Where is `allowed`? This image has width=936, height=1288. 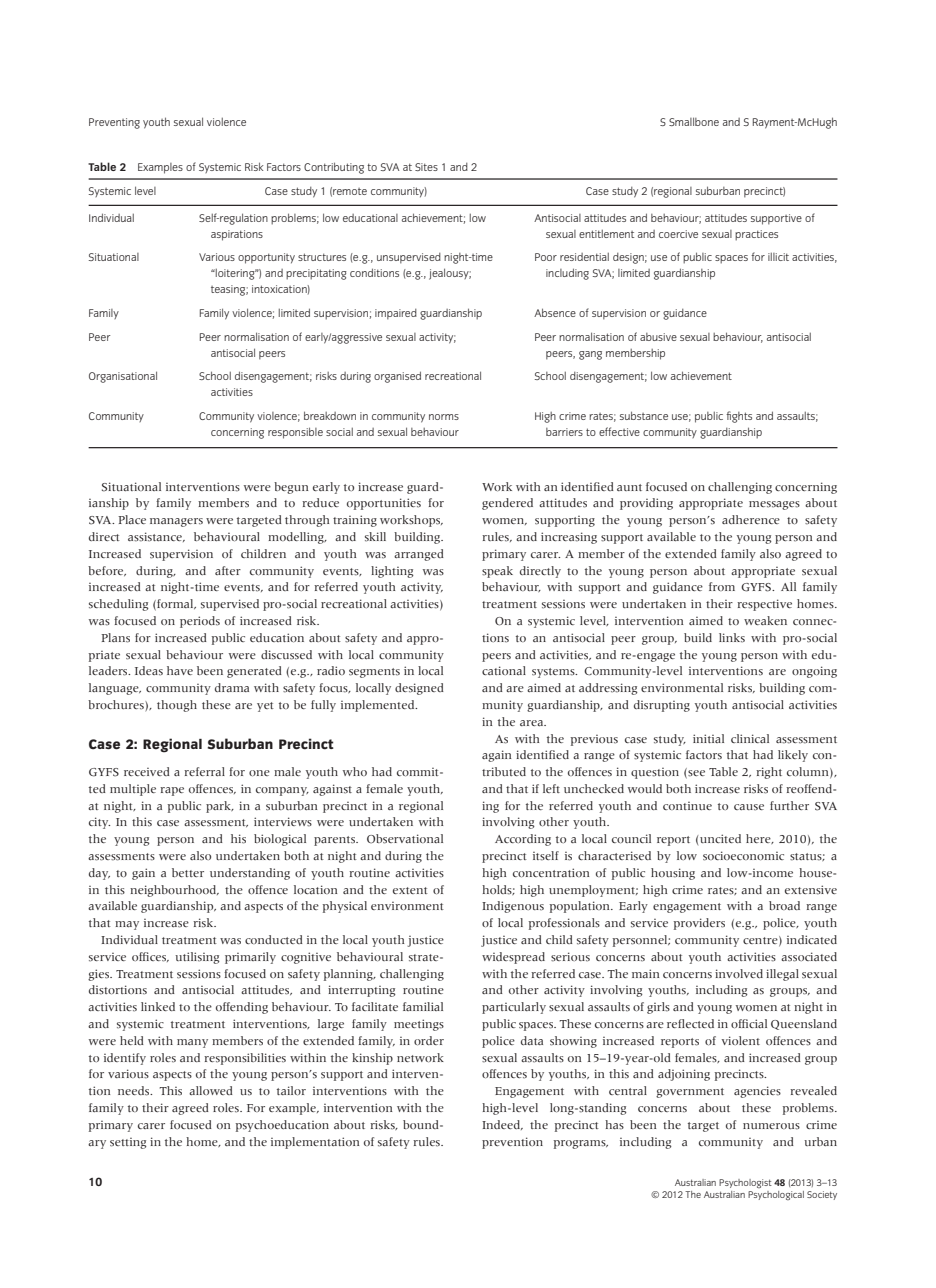
allowed is located at coordinates (211, 1090).
